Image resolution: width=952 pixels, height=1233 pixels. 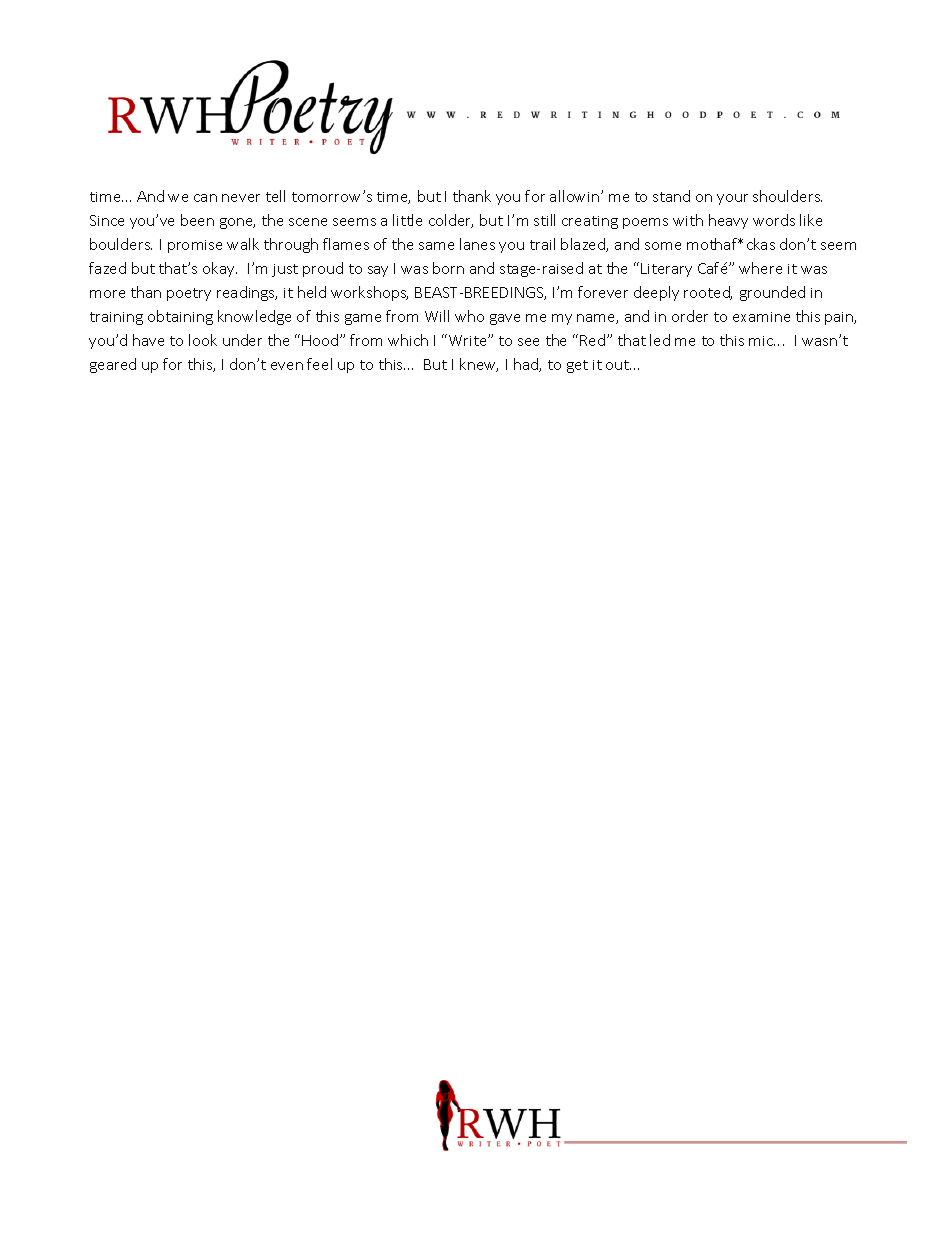 What do you see at coordinates (690, 316) in the page?
I see `order` at bounding box center [690, 316].
